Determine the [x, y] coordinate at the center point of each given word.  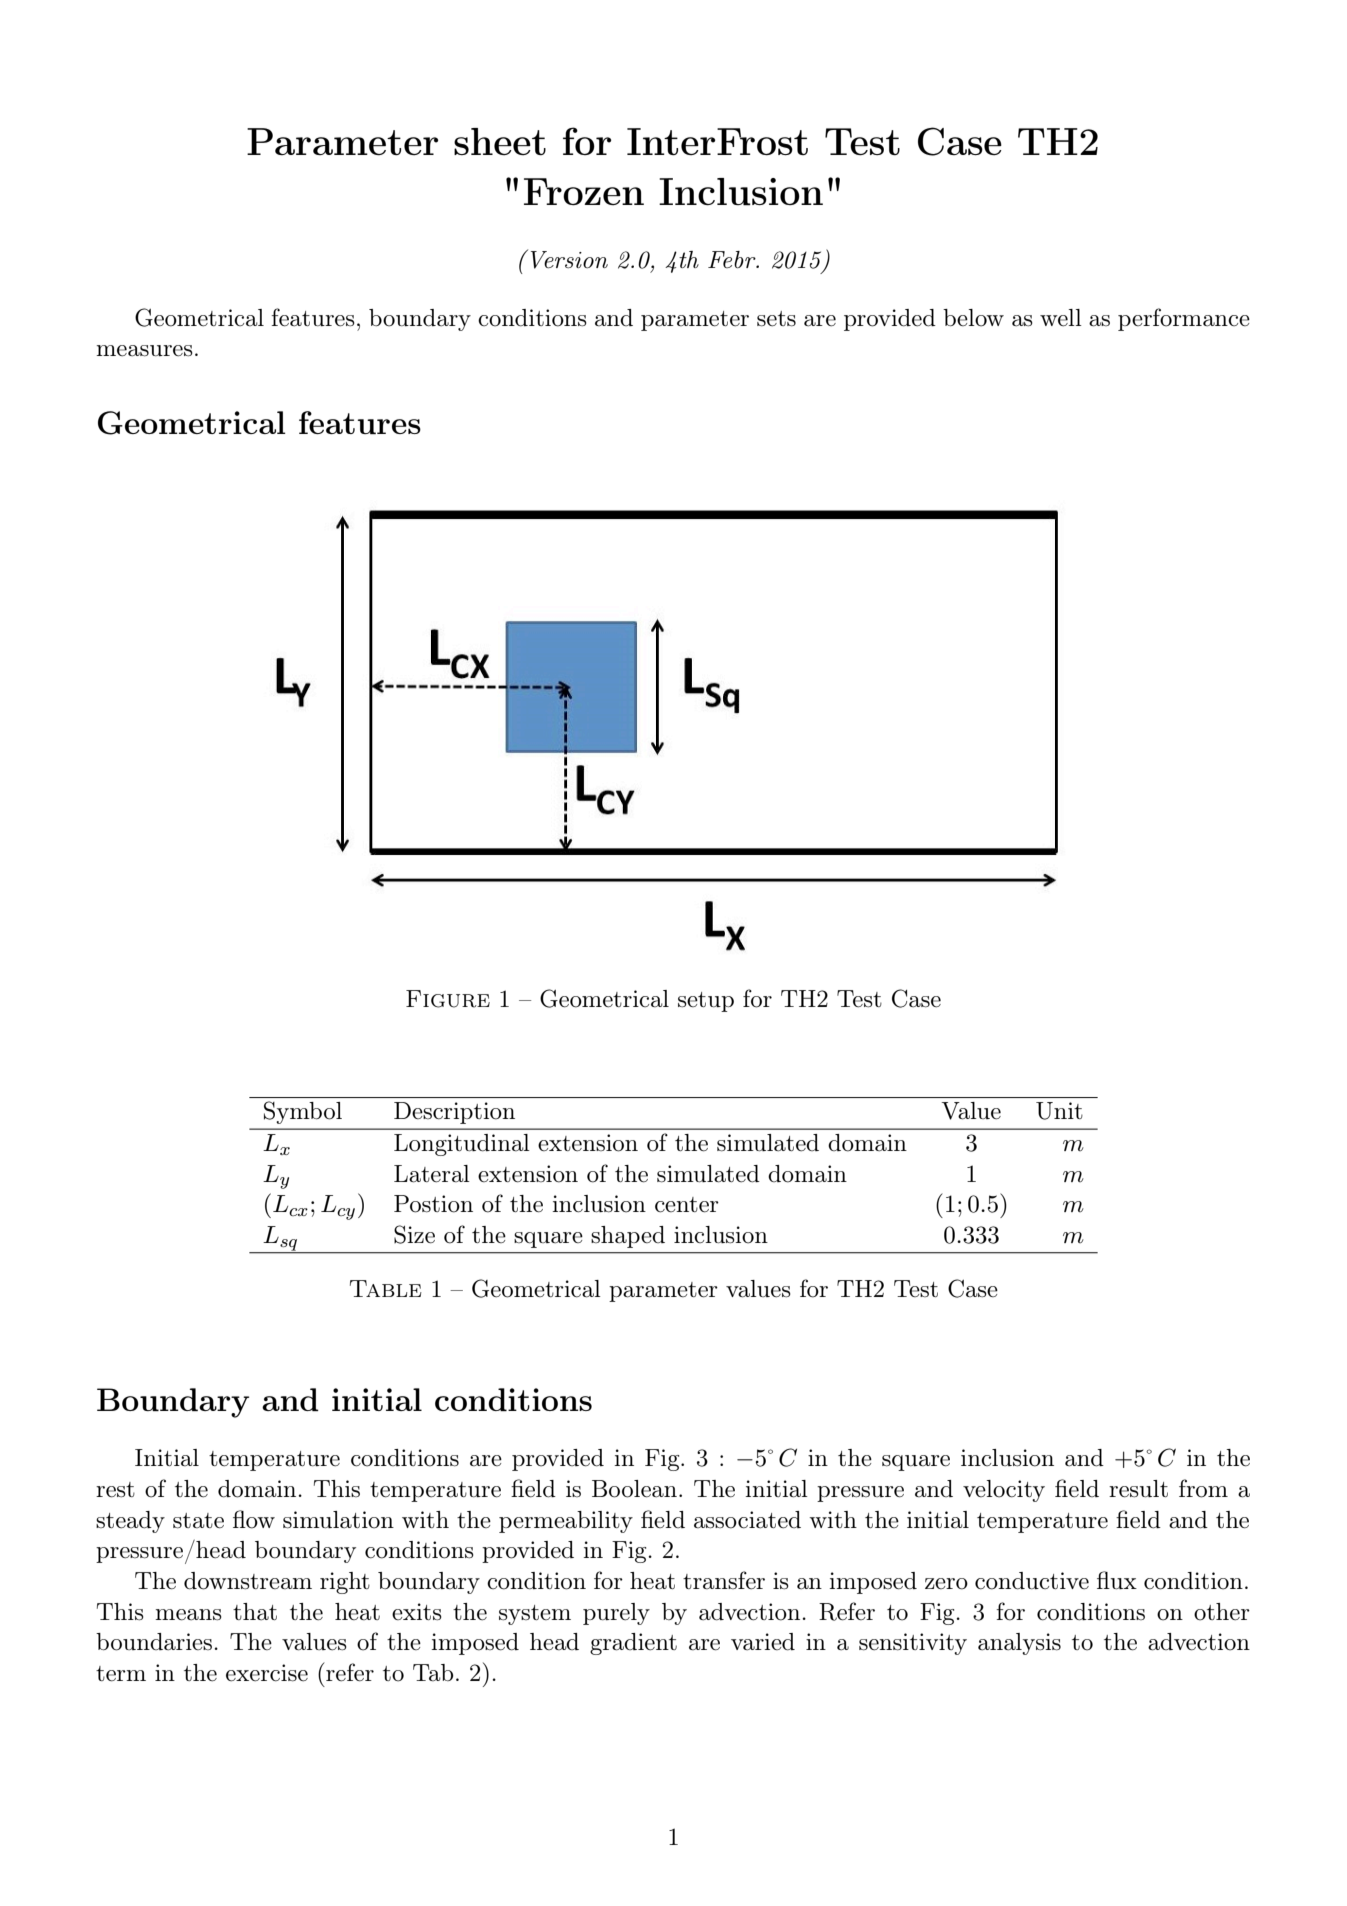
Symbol [303, 1112]
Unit [1059, 1111]
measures [144, 351]
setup [706, 1002]
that [255, 1612]
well [1061, 318]
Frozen [584, 191]
